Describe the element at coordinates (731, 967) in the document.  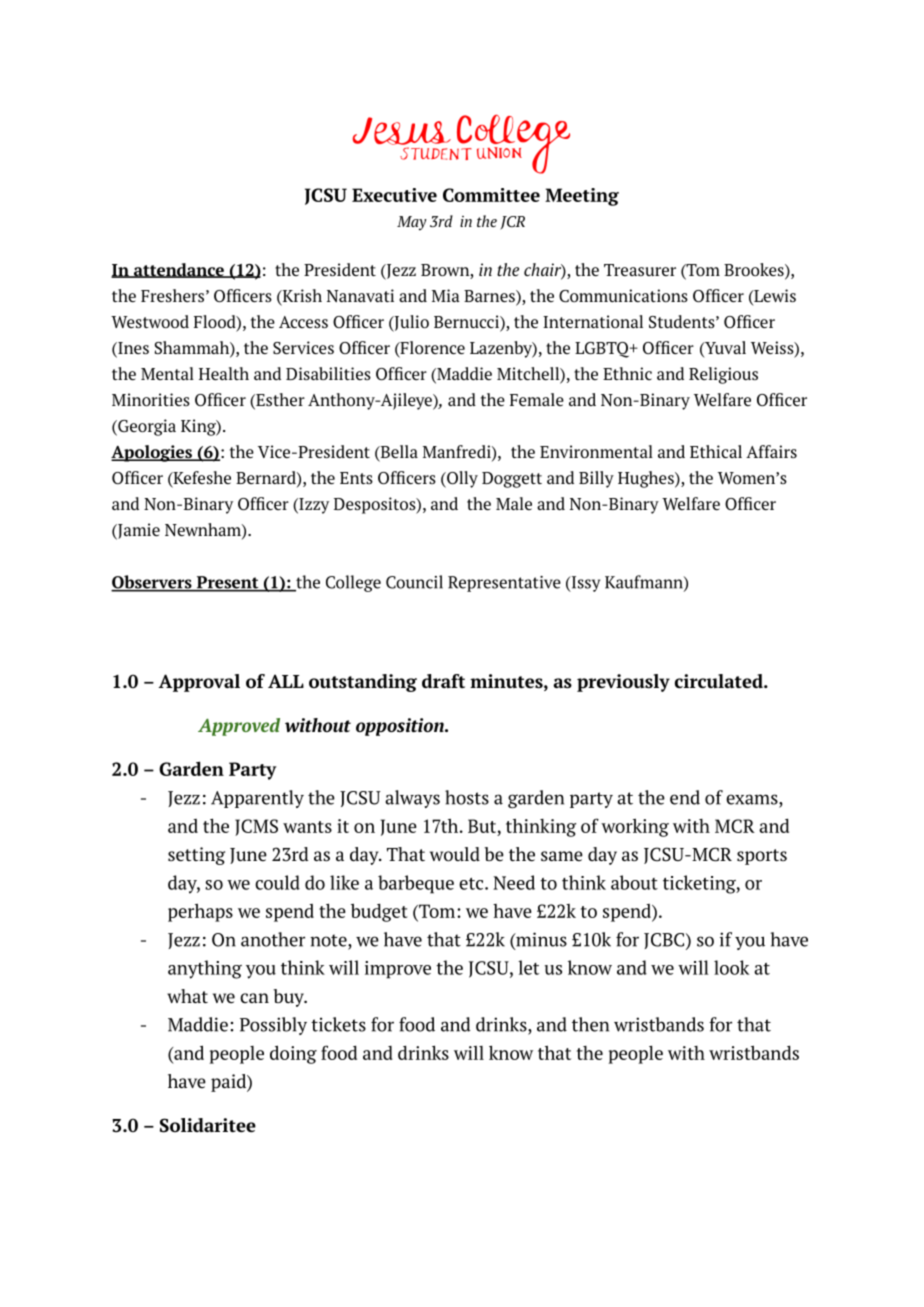
I see `look` at that location.
